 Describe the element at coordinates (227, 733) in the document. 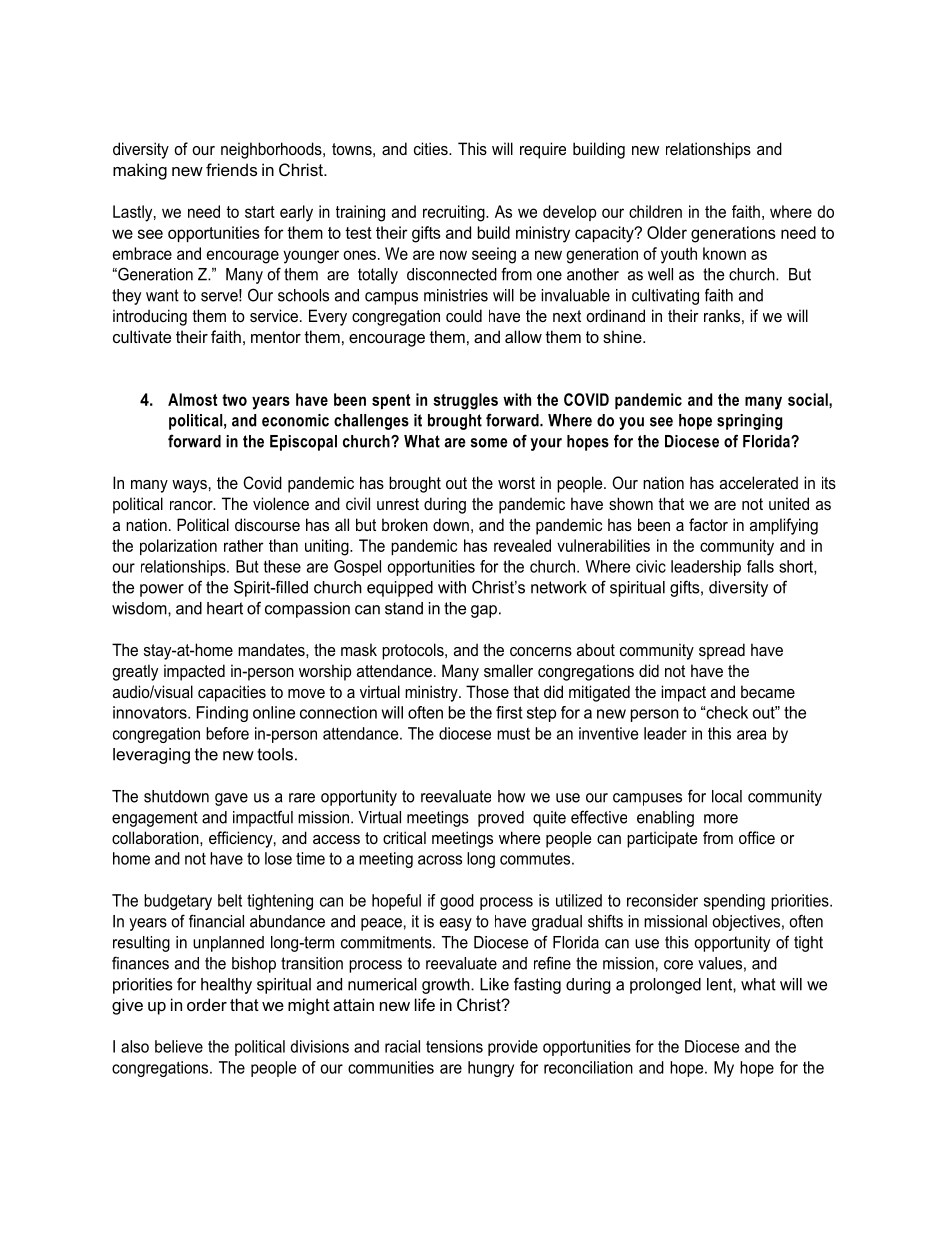

I see `before` at that location.
